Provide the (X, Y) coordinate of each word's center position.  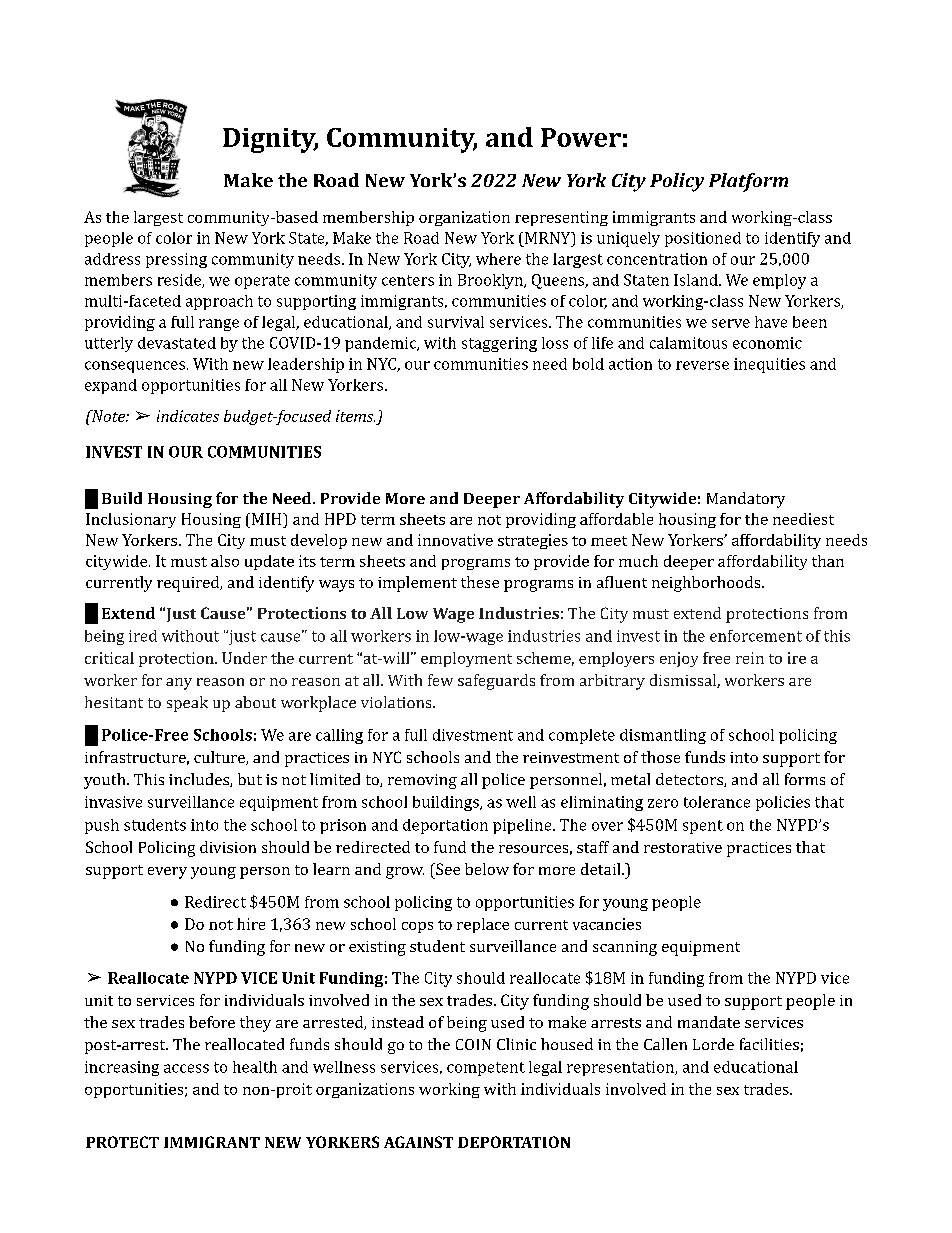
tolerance (717, 802)
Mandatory (746, 500)
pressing (176, 260)
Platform (748, 182)
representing (561, 218)
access (186, 1068)
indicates (188, 416)
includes (200, 780)
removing (422, 781)
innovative (455, 540)
